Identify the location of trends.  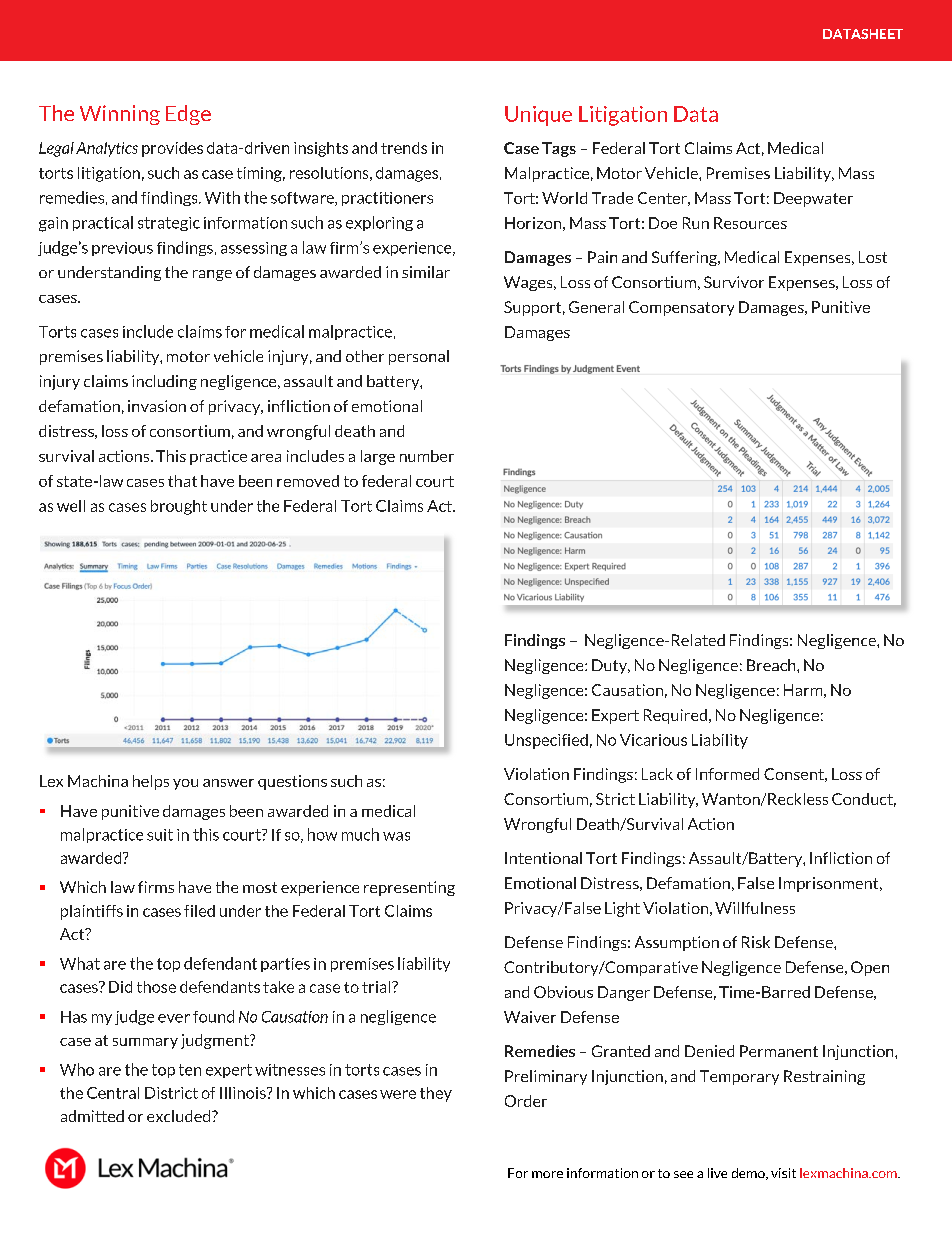
(404, 148).
